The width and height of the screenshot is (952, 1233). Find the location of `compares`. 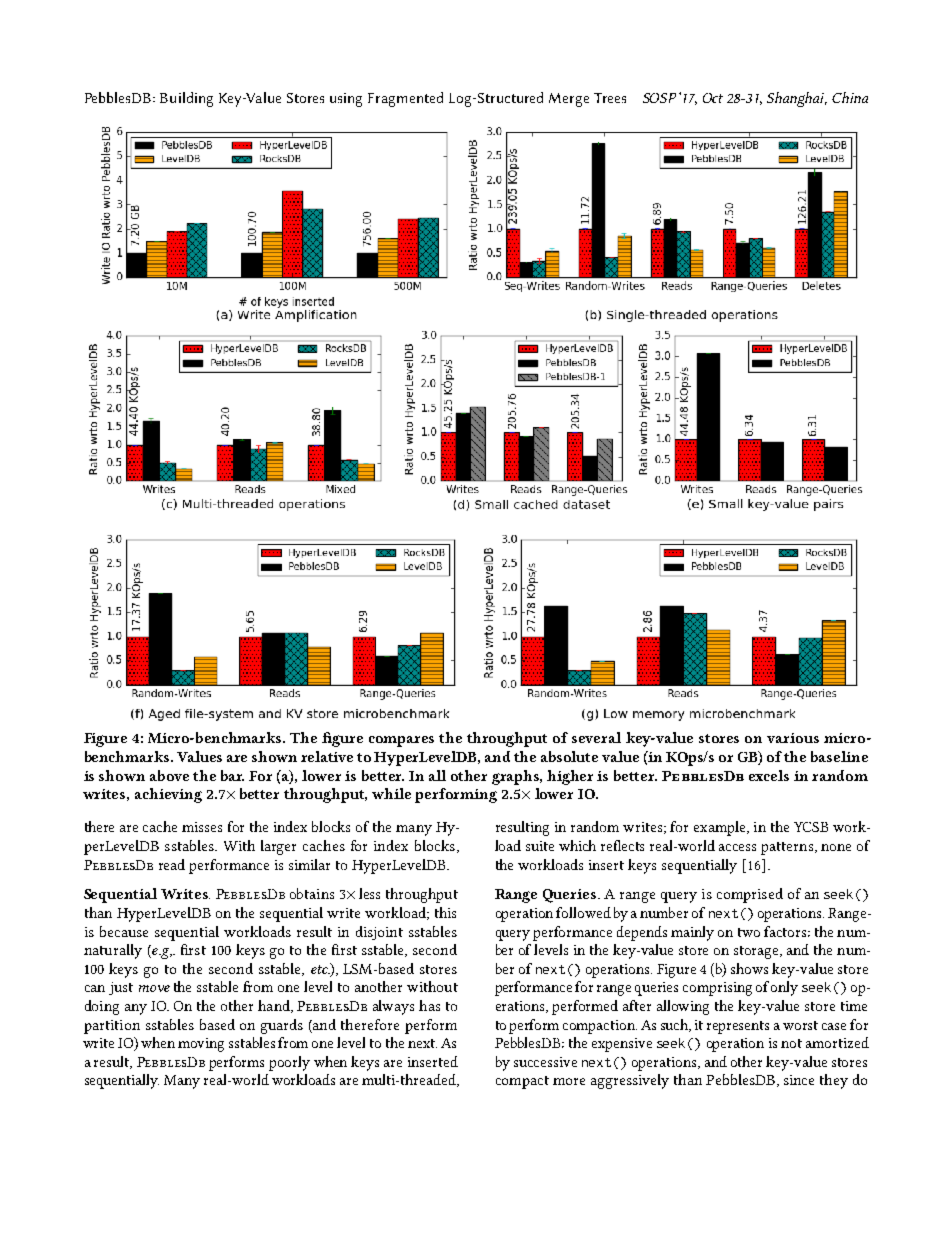

compares is located at coordinates (401, 741).
